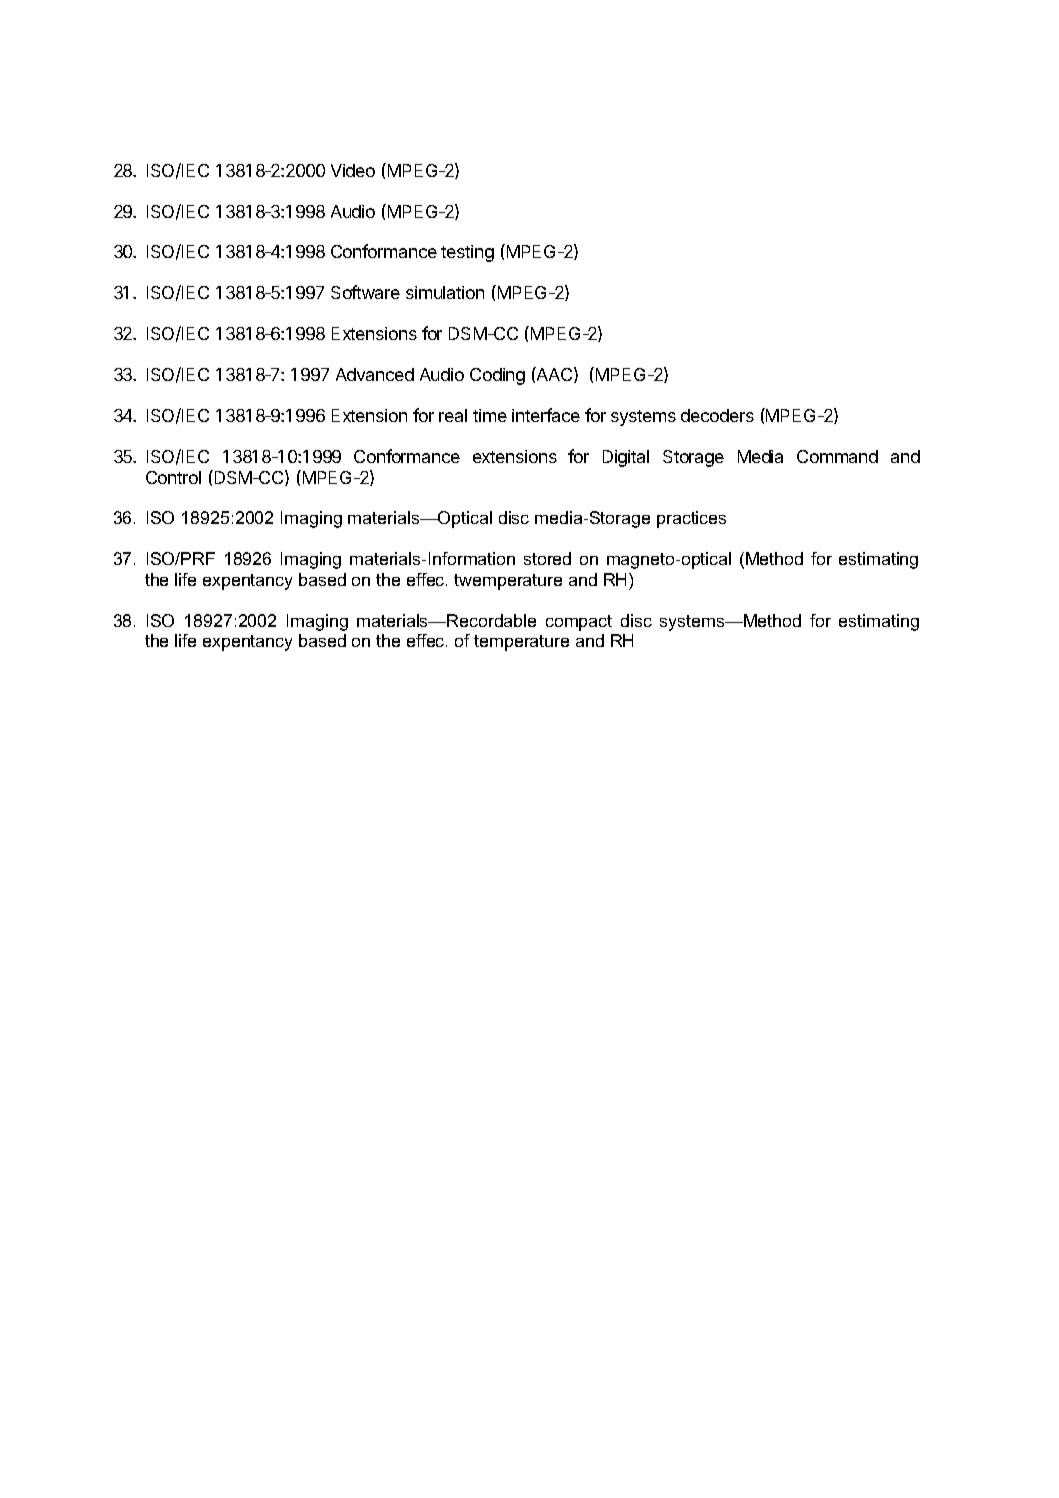 The height and width of the image is (1498, 1059). Describe the element at coordinates (353, 170) in the image. I see `Video` at that location.
